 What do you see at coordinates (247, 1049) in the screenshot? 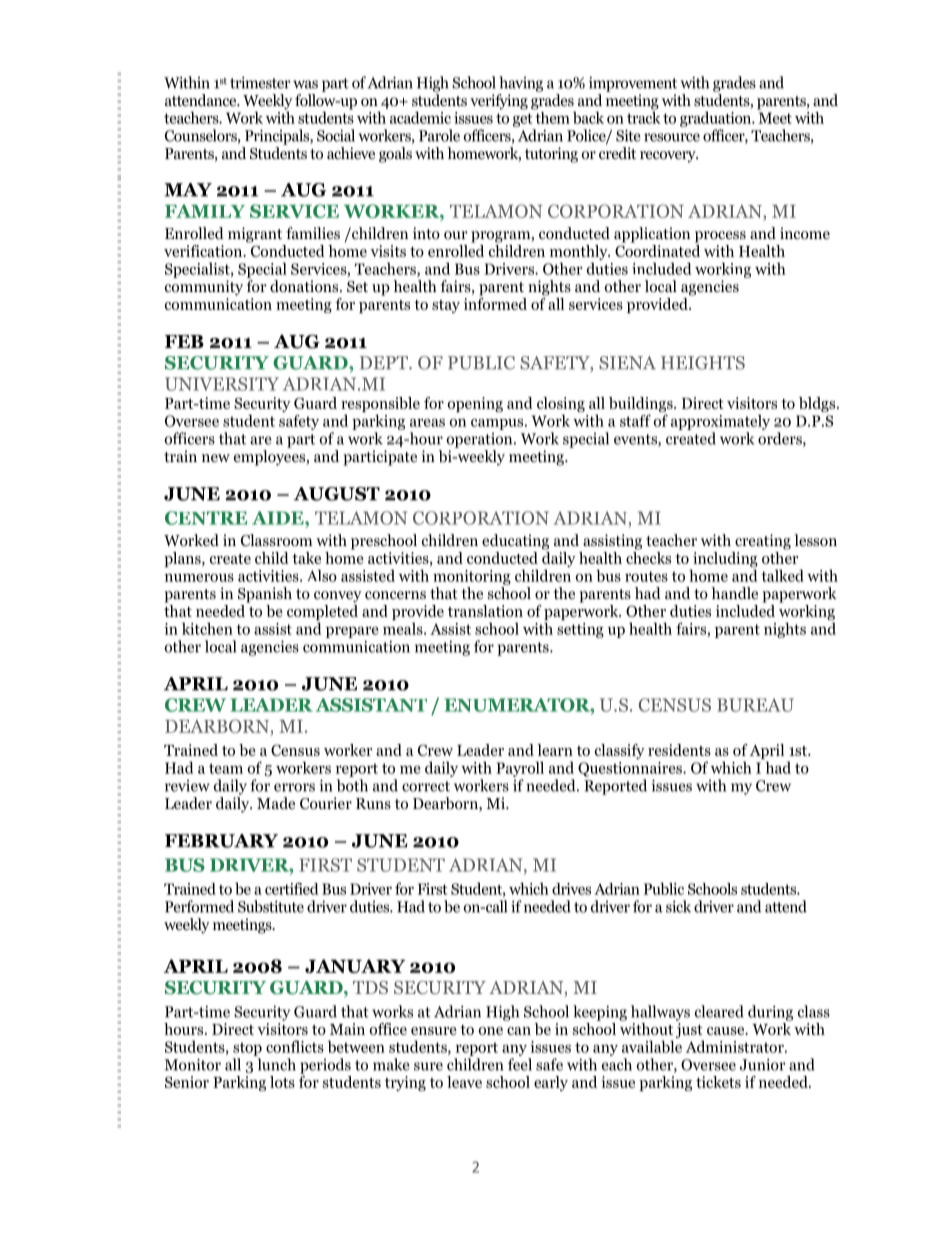
I see `stop` at bounding box center [247, 1049].
